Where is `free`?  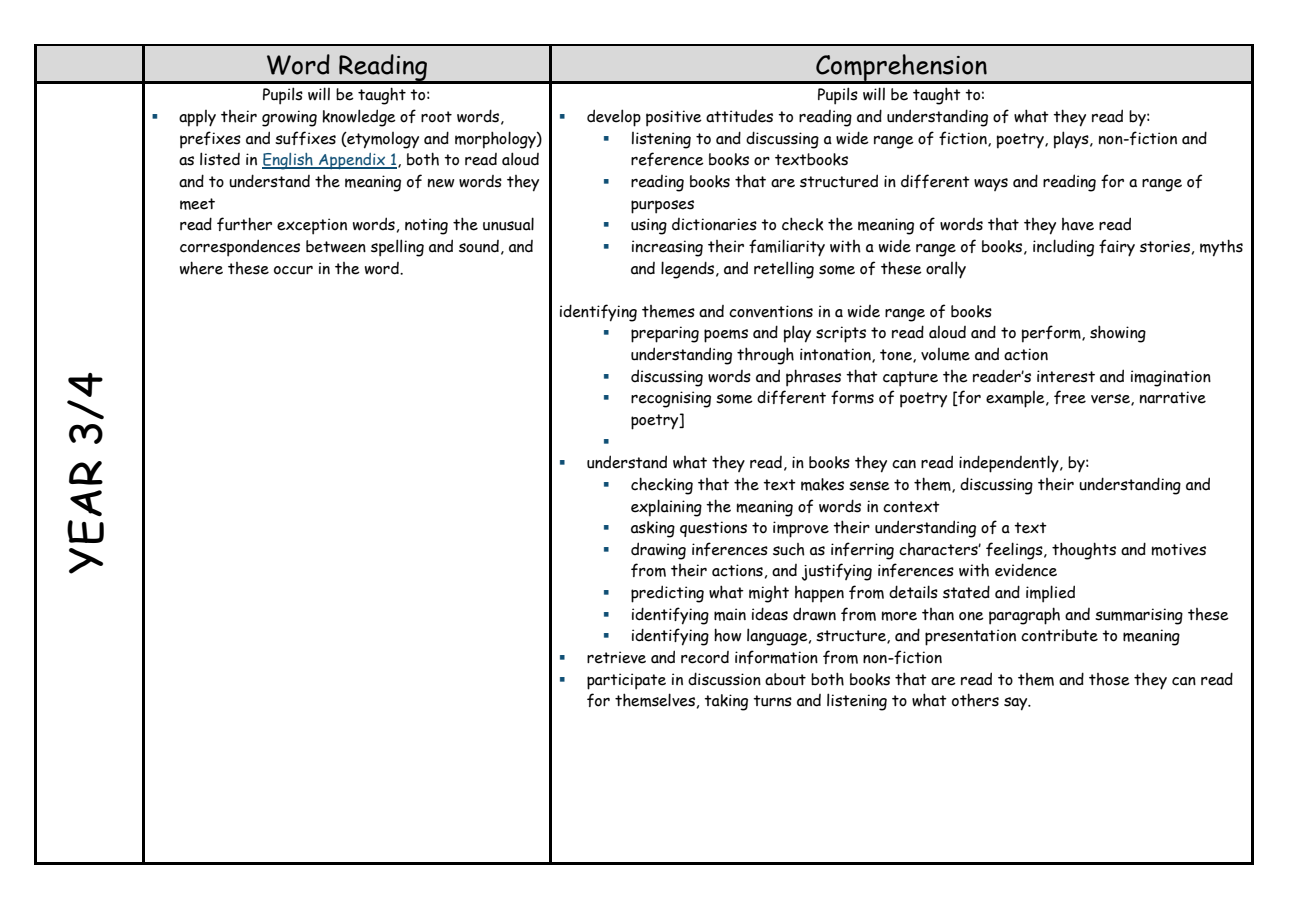 free is located at coordinates (1070, 397).
